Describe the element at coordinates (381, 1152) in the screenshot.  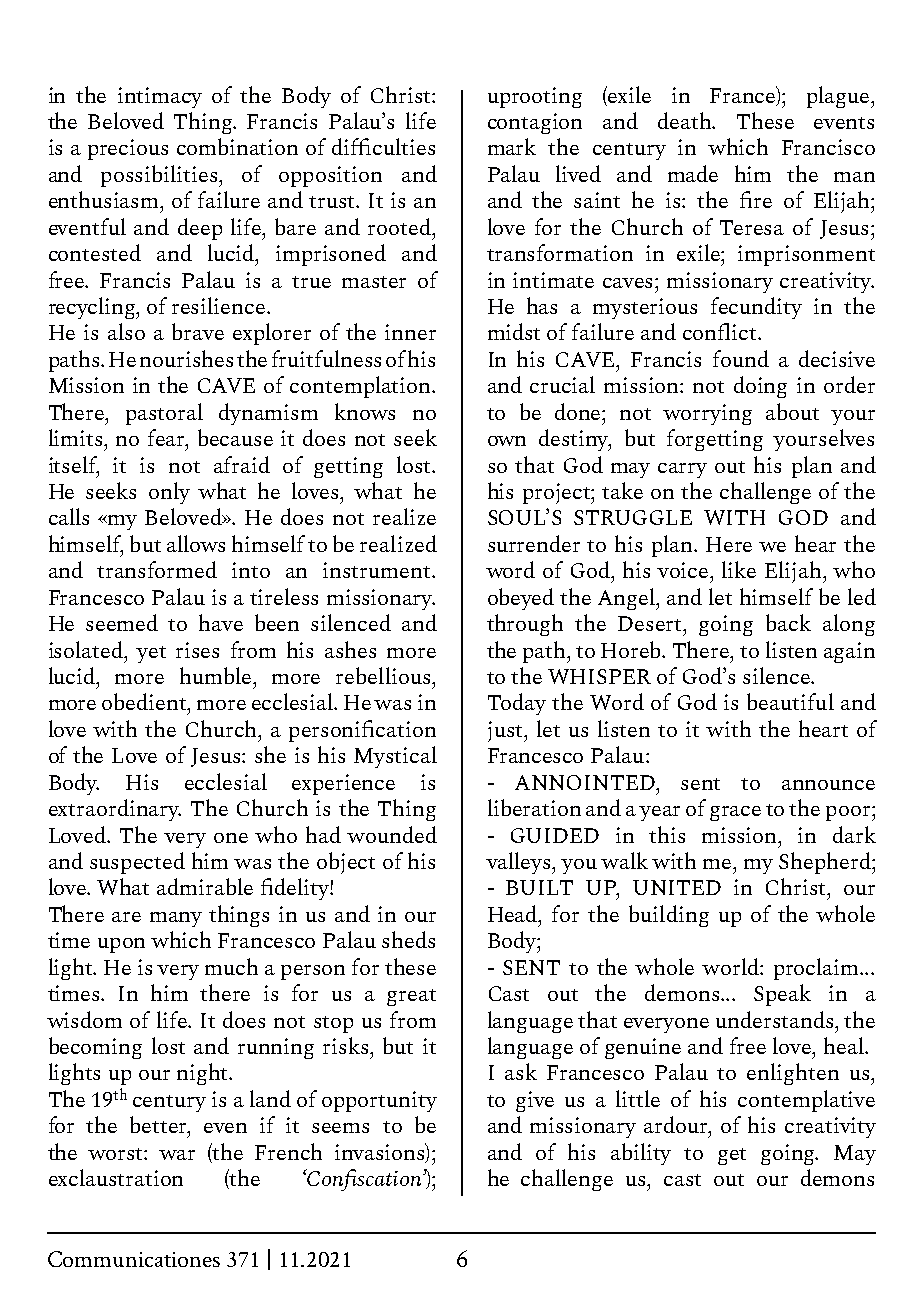
I see `invasions` at that location.
